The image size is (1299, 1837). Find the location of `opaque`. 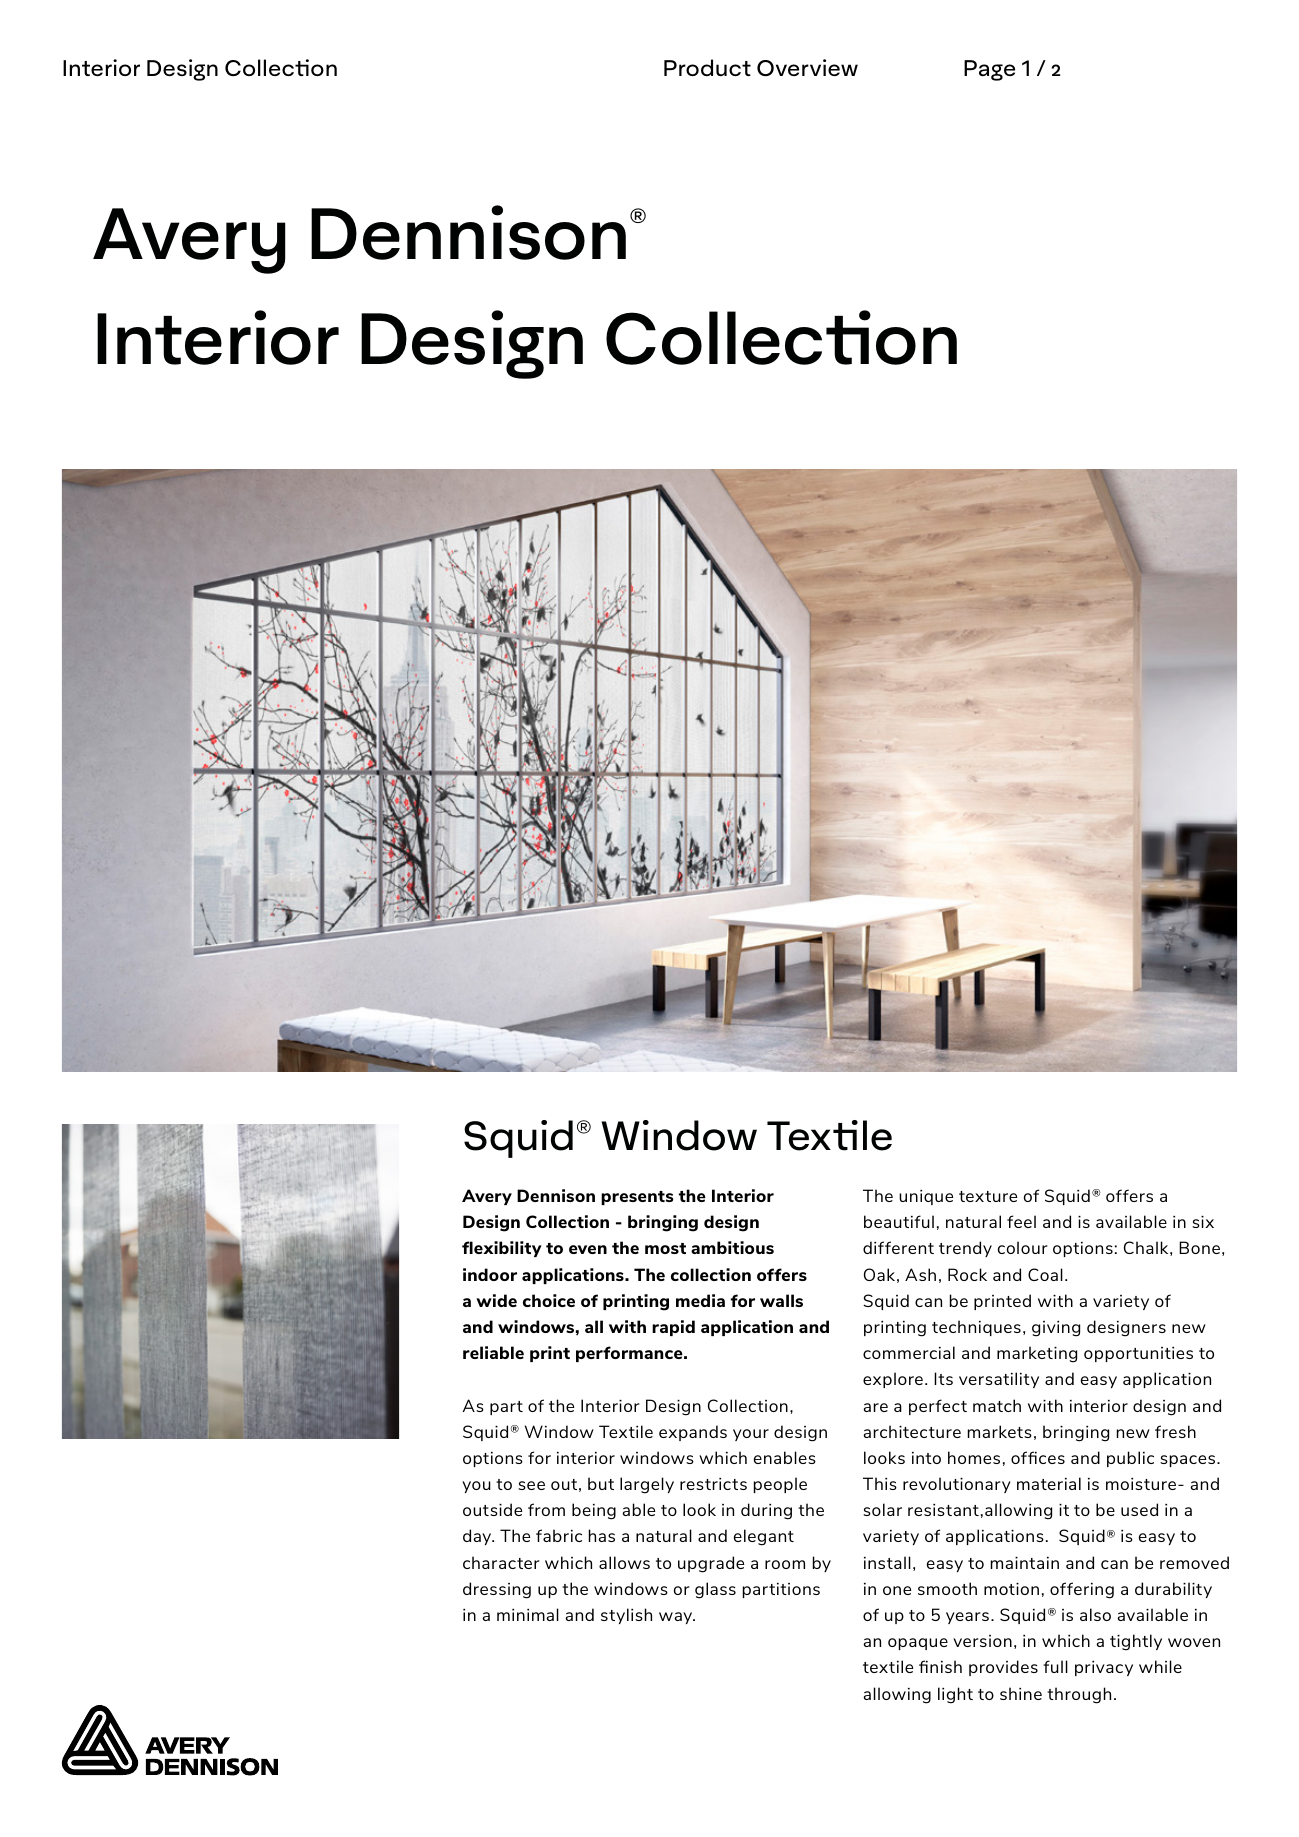

opaque is located at coordinates (918, 1644).
